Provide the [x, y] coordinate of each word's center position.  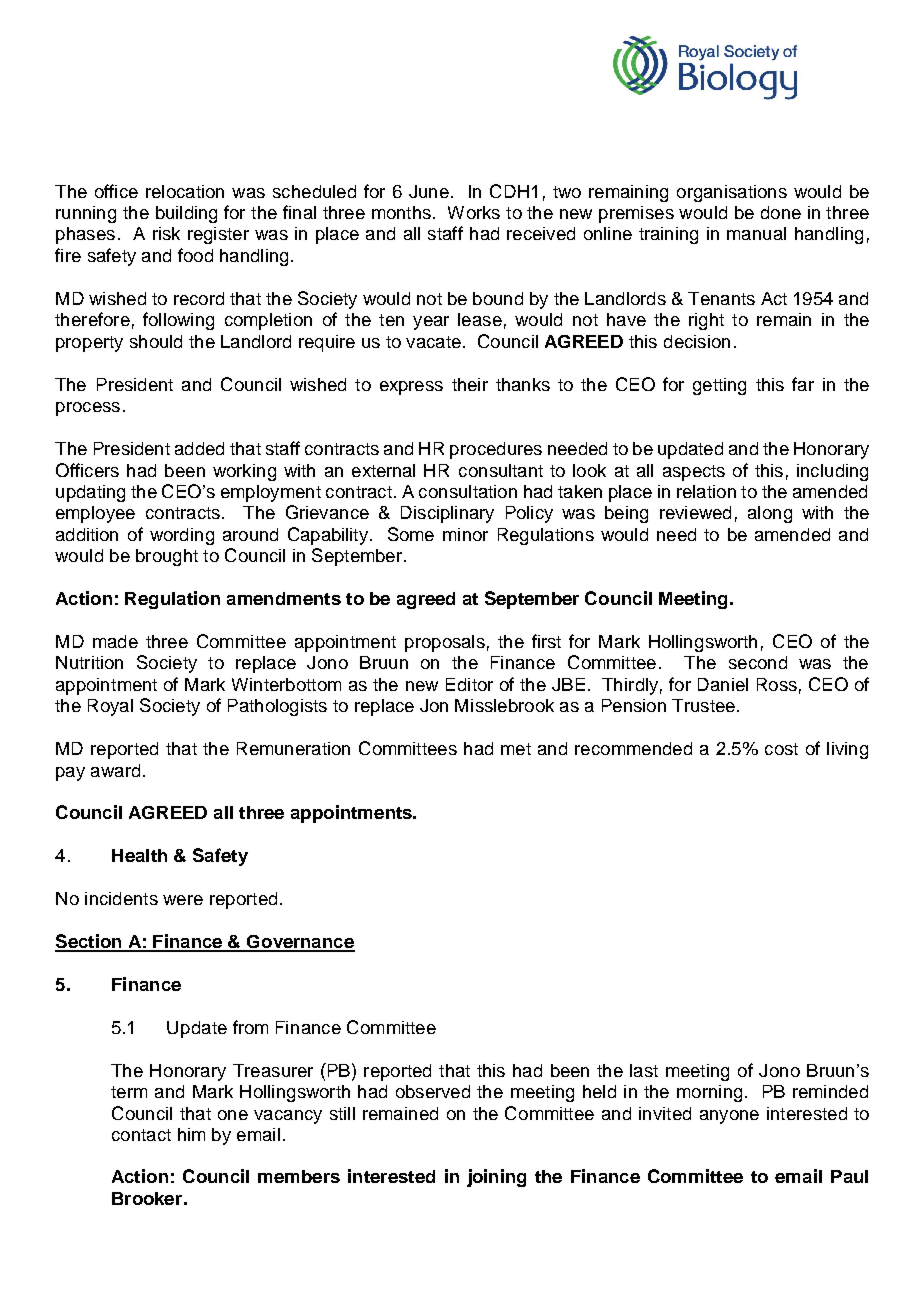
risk [166, 233]
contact [141, 1135]
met [516, 749]
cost [781, 749]
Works [474, 212]
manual [756, 233]
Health [139, 855]
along [770, 514]
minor [465, 534]
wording [182, 536]
